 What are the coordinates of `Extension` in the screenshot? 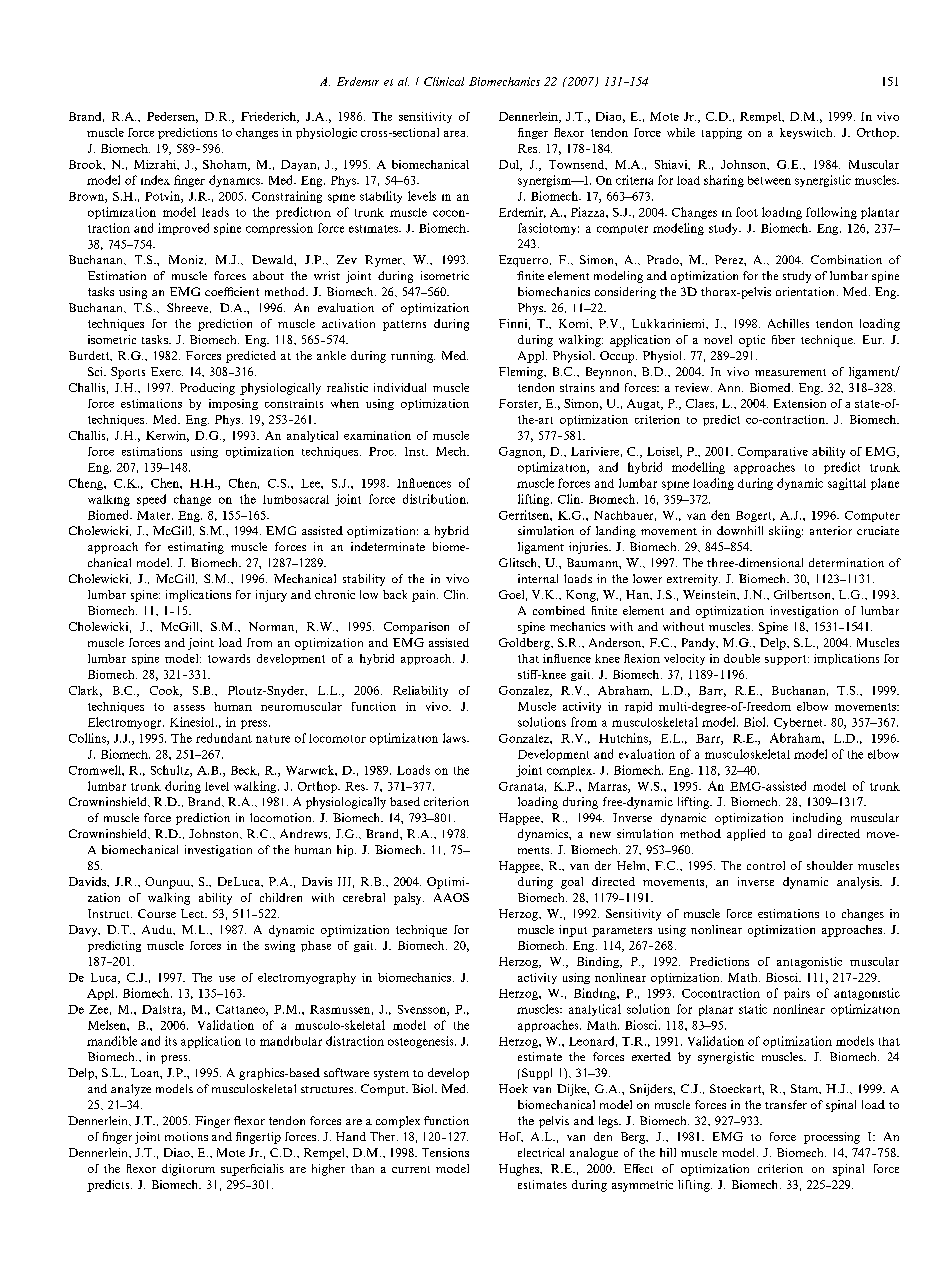 It's located at (800, 403).
